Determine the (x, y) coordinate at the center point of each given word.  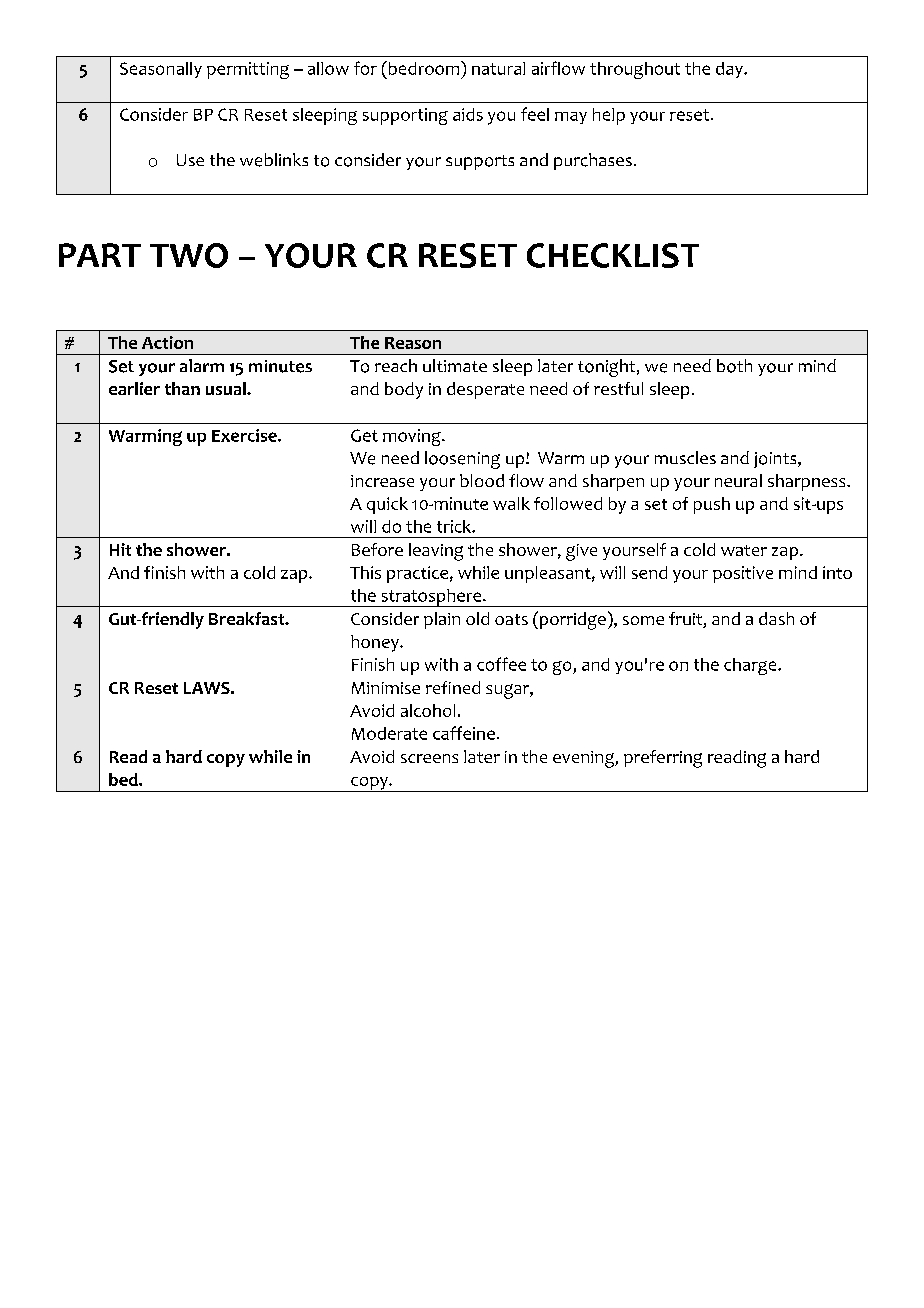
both (734, 366)
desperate (485, 390)
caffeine (464, 733)
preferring (663, 759)
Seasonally (161, 70)
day (730, 70)
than (182, 388)
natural (498, 68)
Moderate (389, 733)
